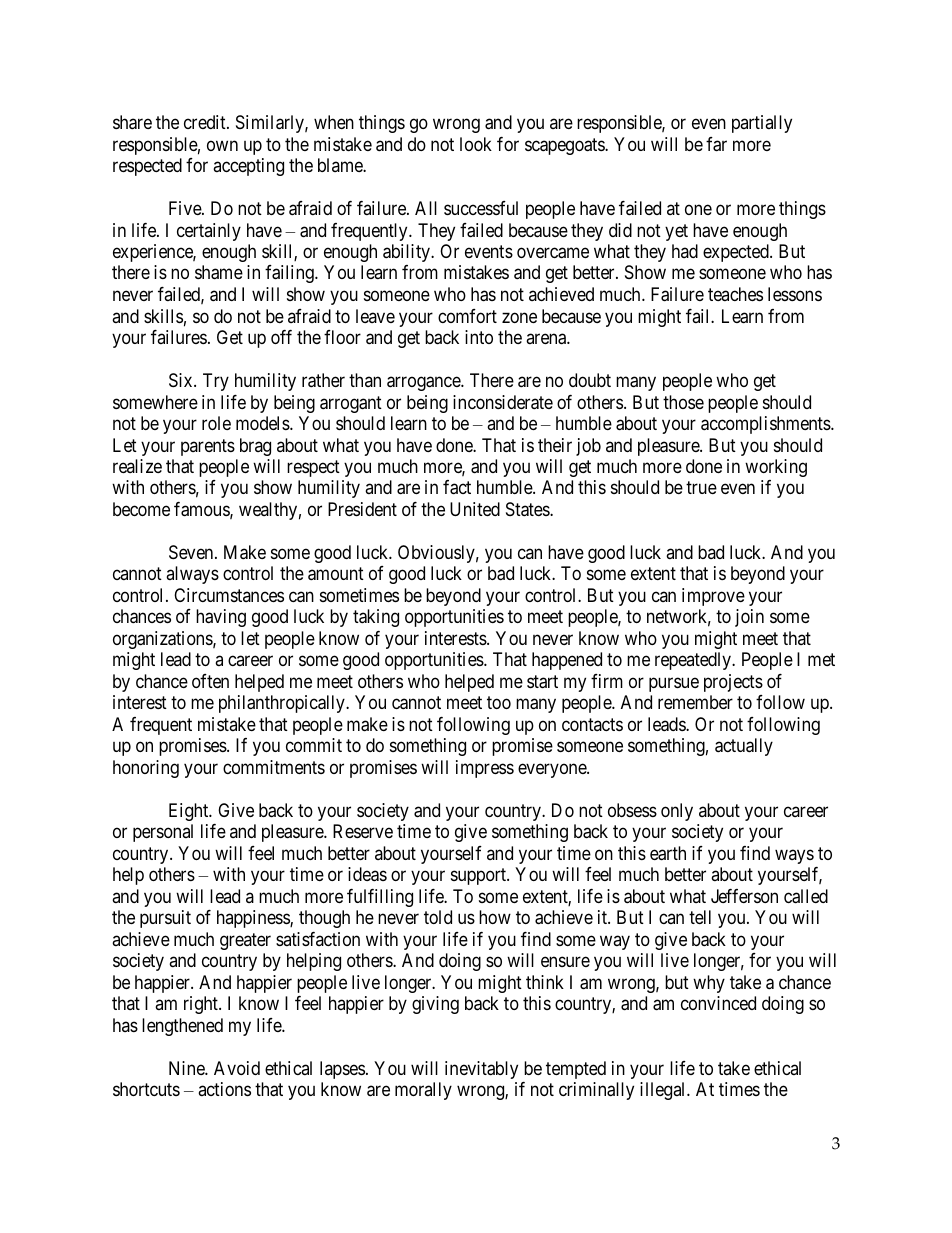 This document has height=1233, width=952. What do you see at coordinates (146, 769) in the document?
I see `honoring` at bounding box center [146, 769].
